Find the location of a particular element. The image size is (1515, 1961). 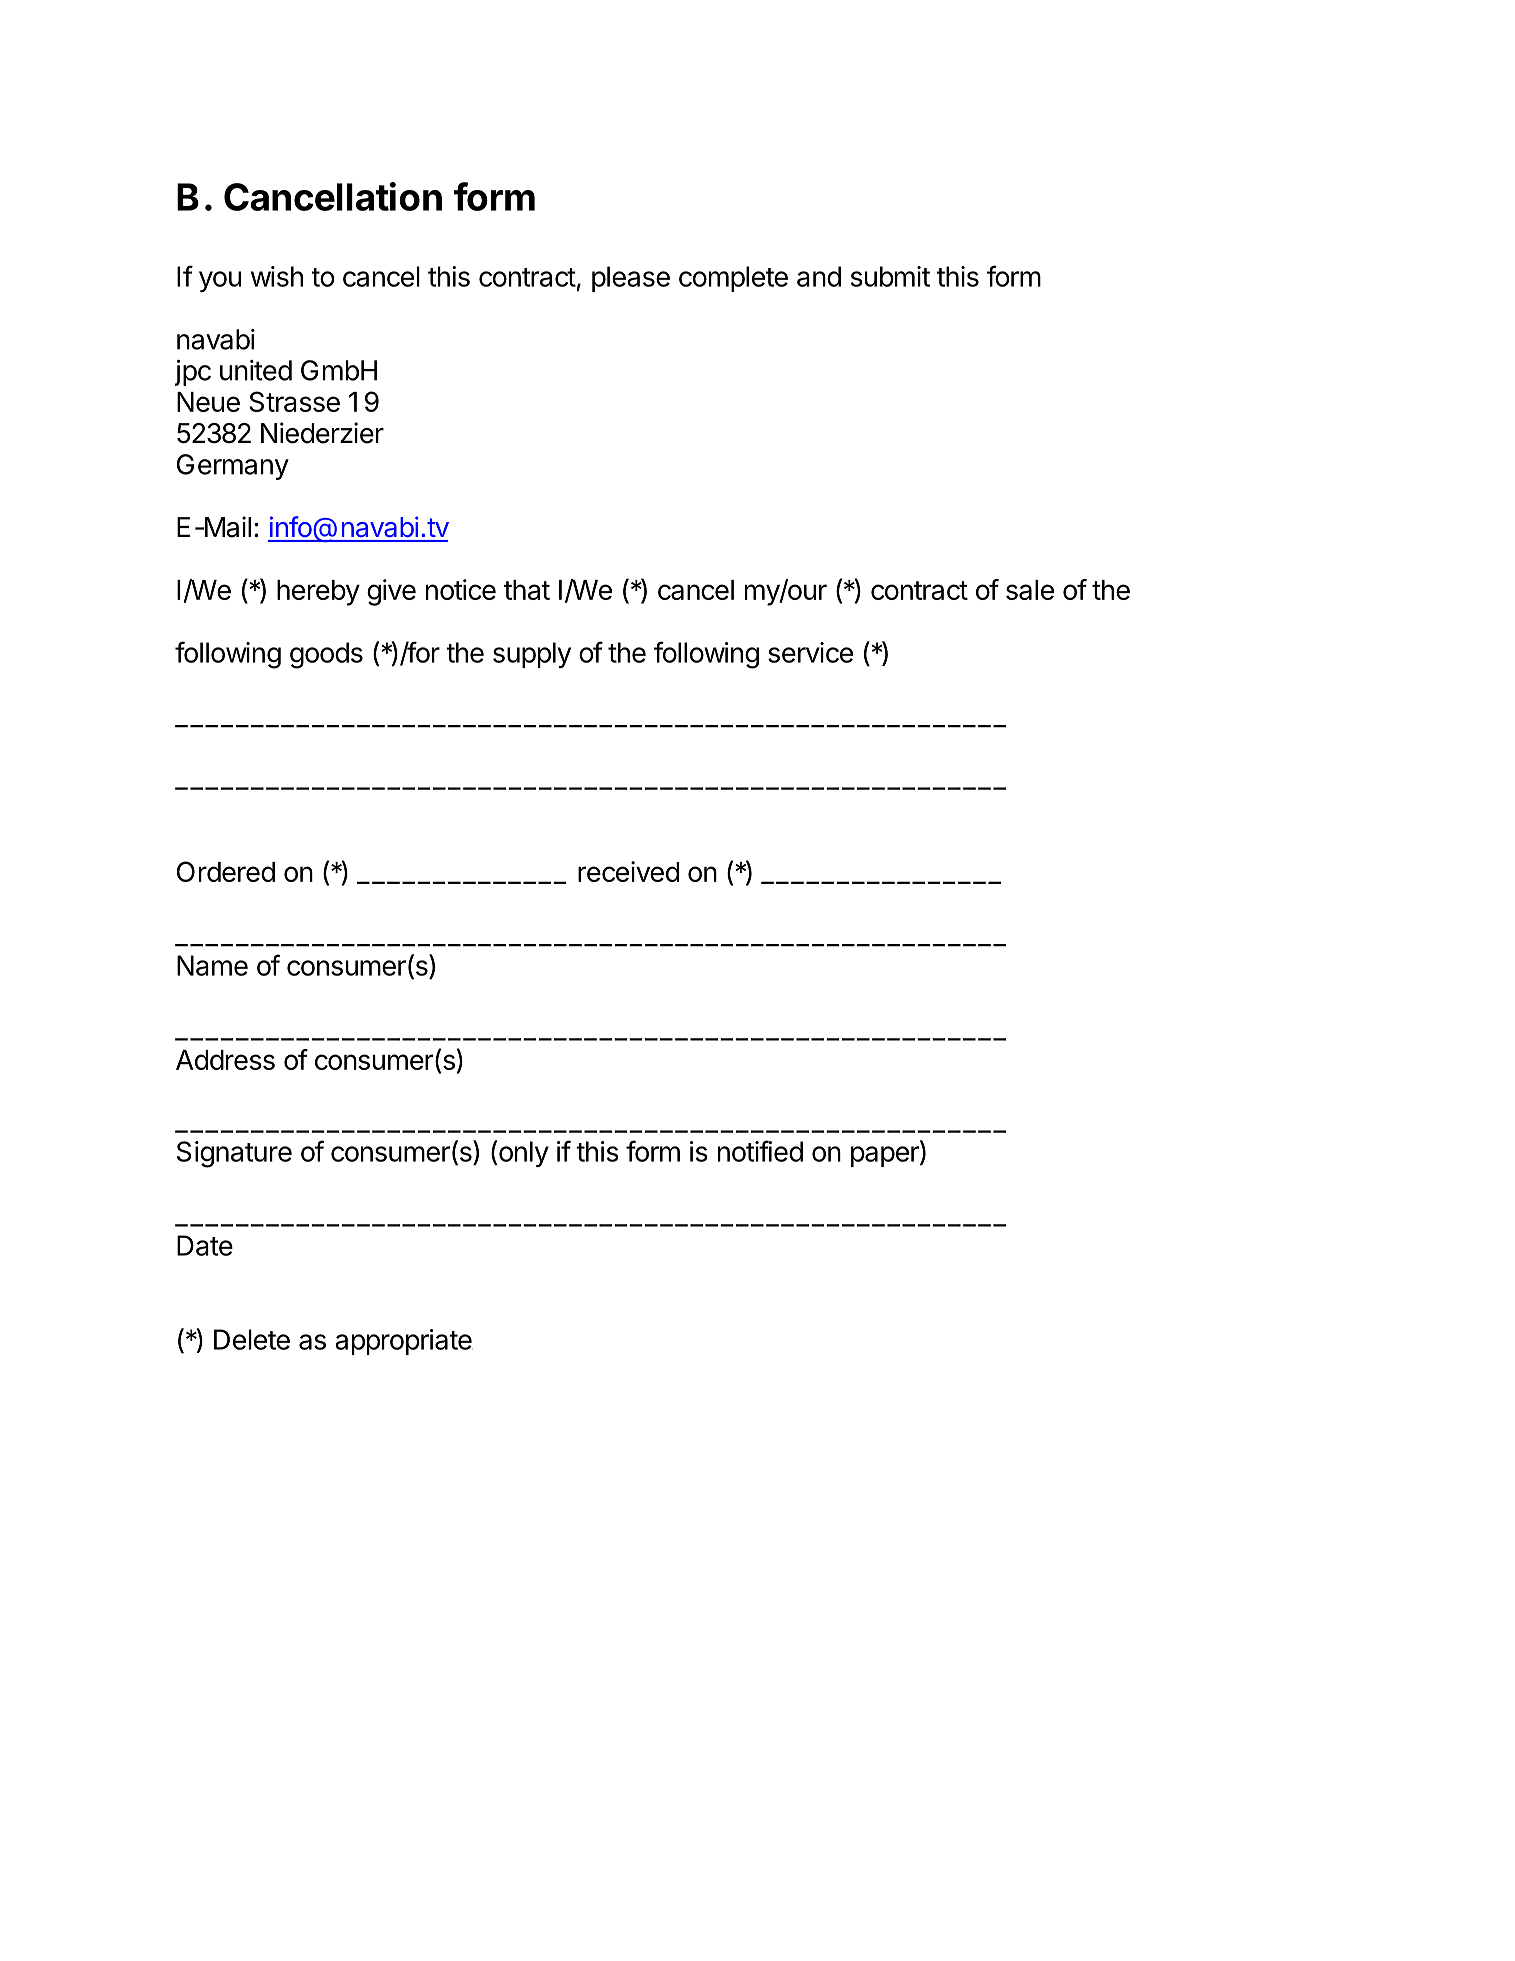

please is located at coordinates (631, 279).
